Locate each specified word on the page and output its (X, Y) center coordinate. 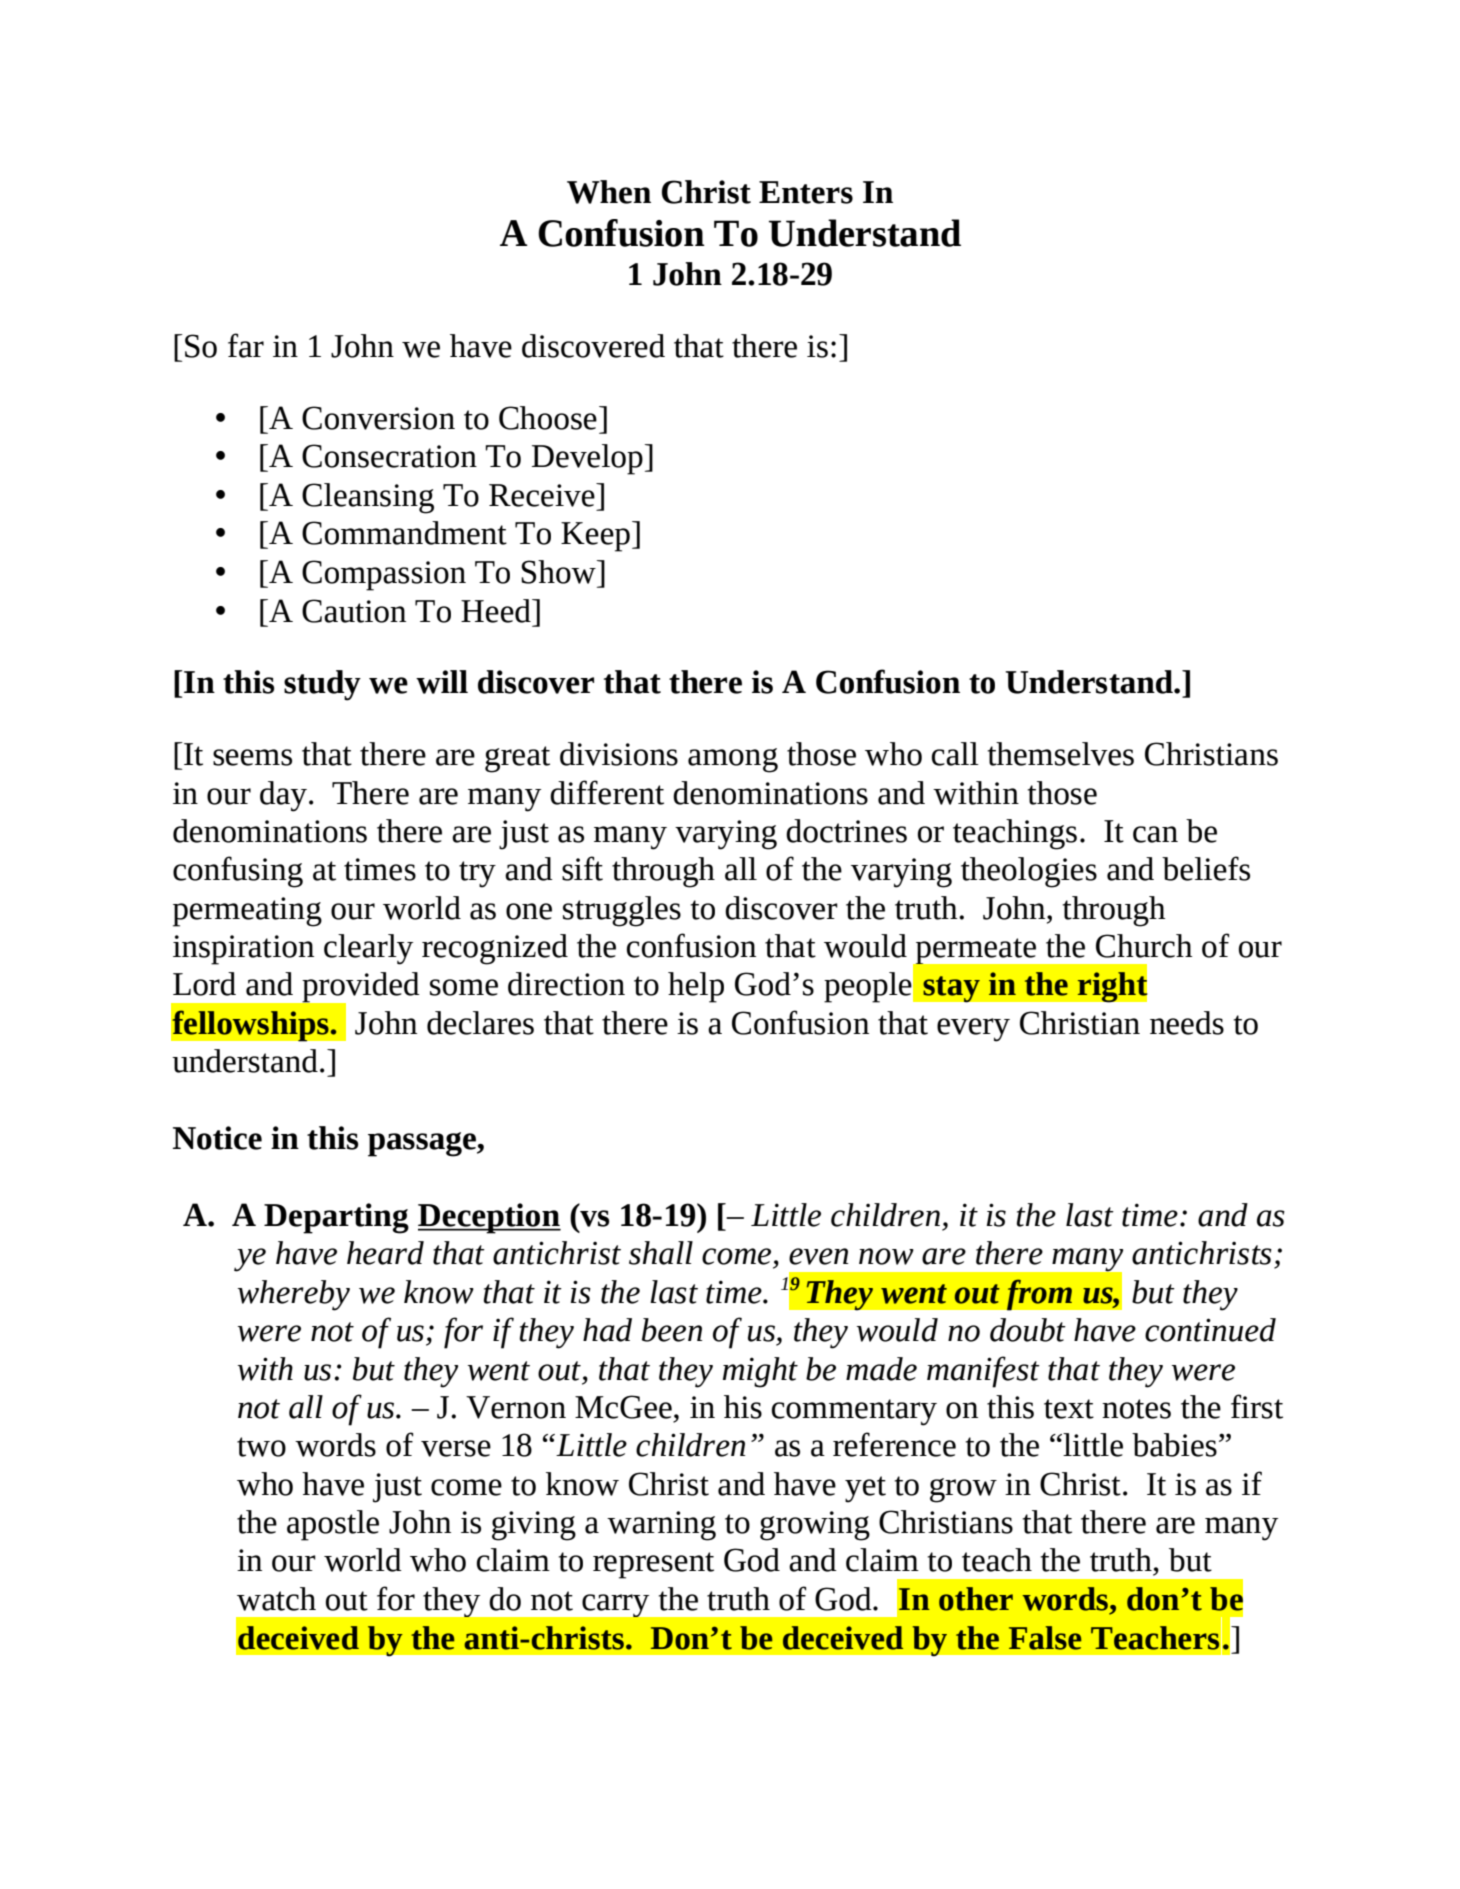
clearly (368, 949)
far (246, 345)
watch (276, 1599)
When (609, 192)
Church (1144, 946)
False (1045, 1638)
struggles (622, 911)
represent (653, 1565)
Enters (806, 192)
